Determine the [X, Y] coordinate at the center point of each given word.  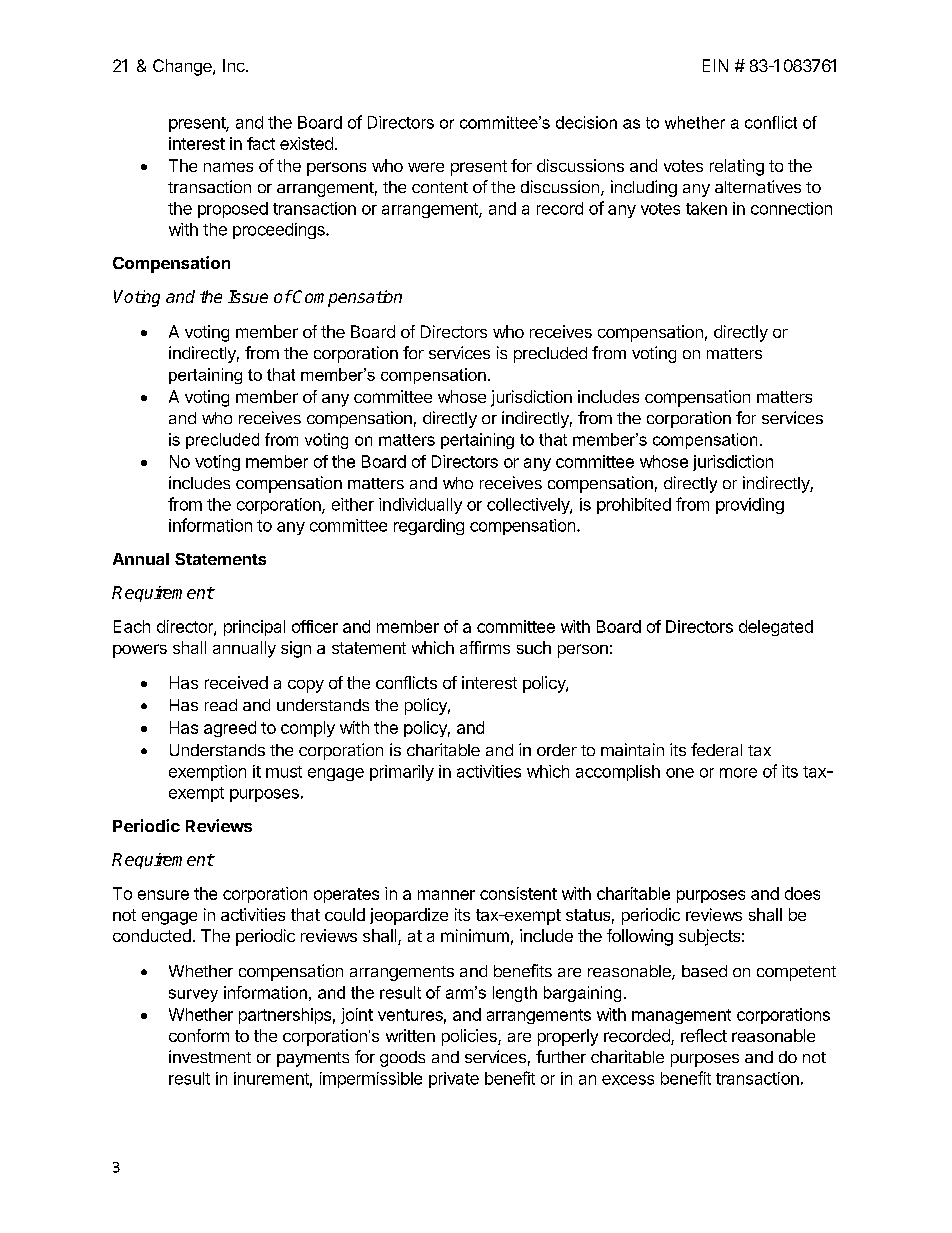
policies [470, 1037]
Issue [248, 296]
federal [716, 749]
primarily [402, 773]
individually [420, 506]
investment [210, 1056]
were [426, 167]
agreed [230, 729]
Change [183, 67]
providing [750, 506]
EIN [715, 65]
